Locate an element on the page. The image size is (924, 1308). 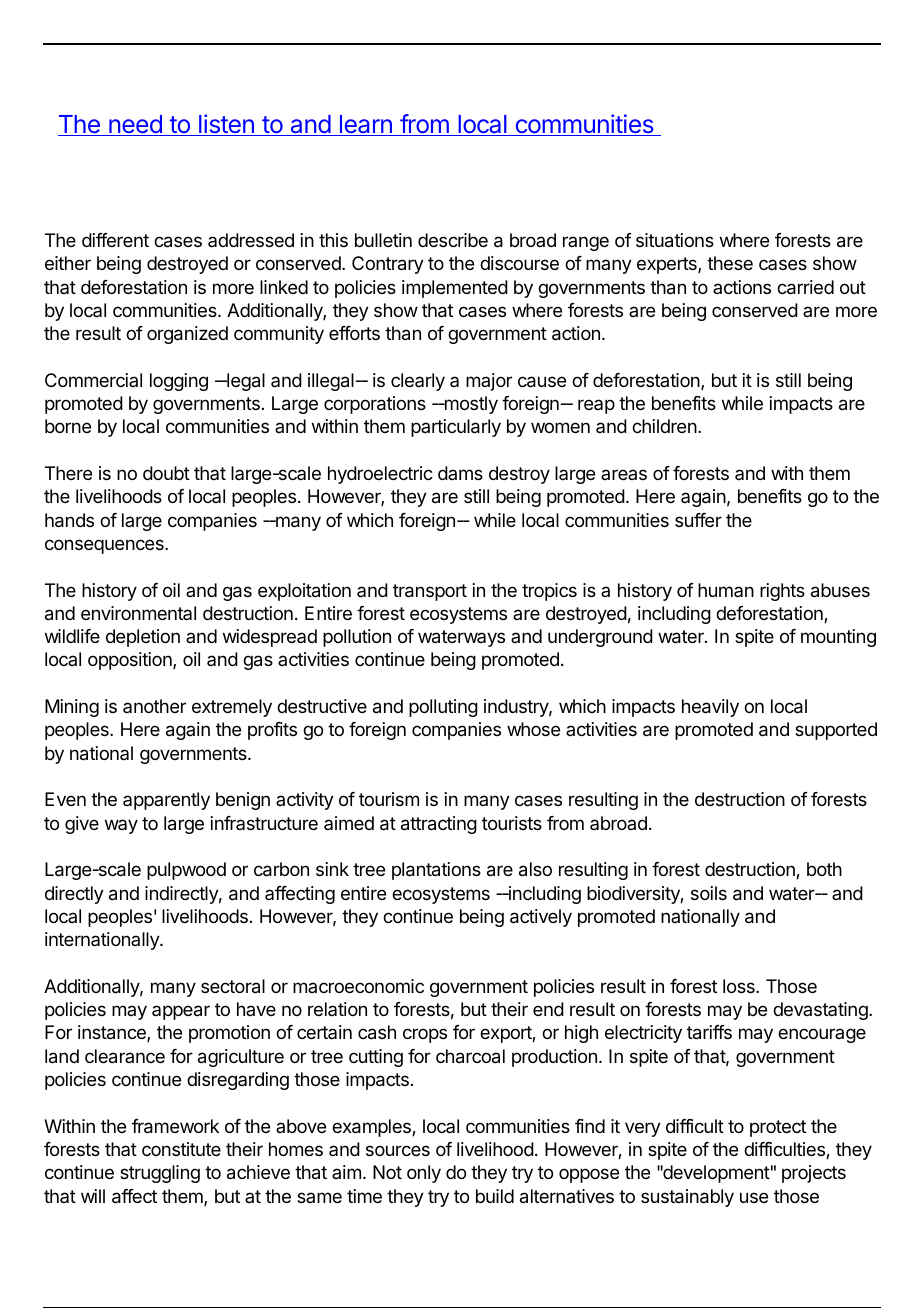
logging is located at coordinates (179, 382).
